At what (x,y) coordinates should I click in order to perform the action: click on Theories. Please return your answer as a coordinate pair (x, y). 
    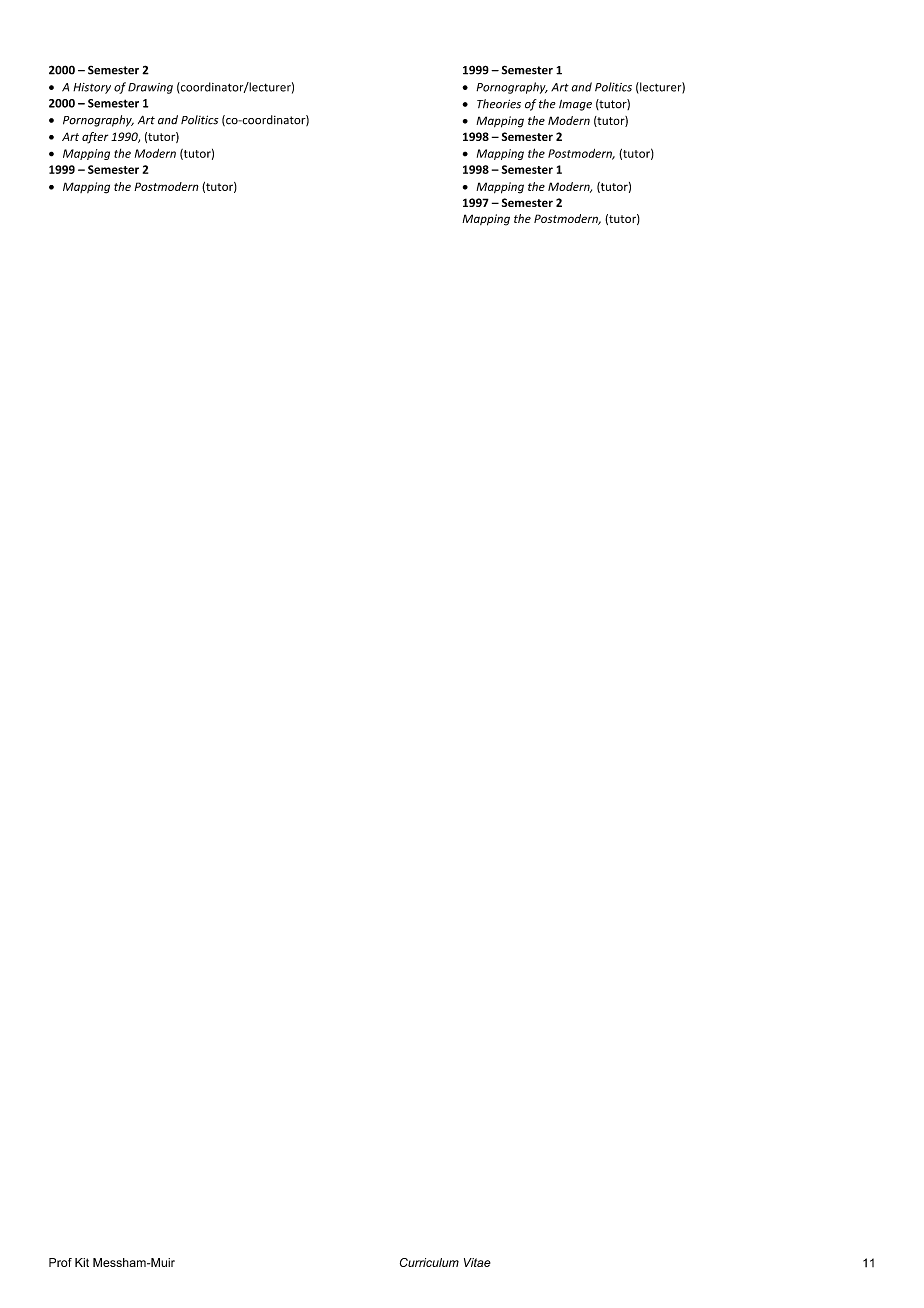
    Looking at the image, I should click on (499, 104).
